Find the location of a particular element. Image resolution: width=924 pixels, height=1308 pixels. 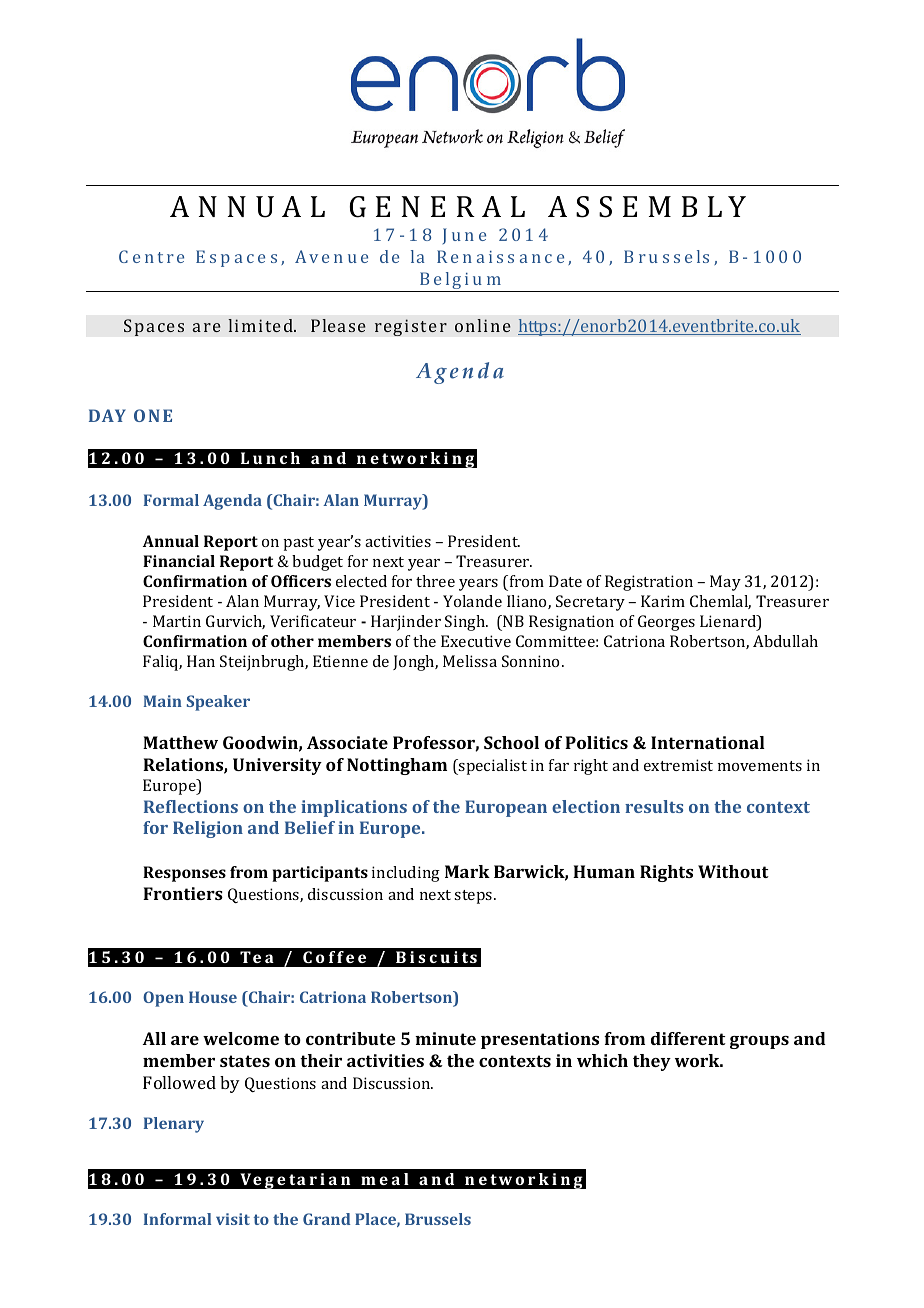

different is located at coordinates (688, 1038).
